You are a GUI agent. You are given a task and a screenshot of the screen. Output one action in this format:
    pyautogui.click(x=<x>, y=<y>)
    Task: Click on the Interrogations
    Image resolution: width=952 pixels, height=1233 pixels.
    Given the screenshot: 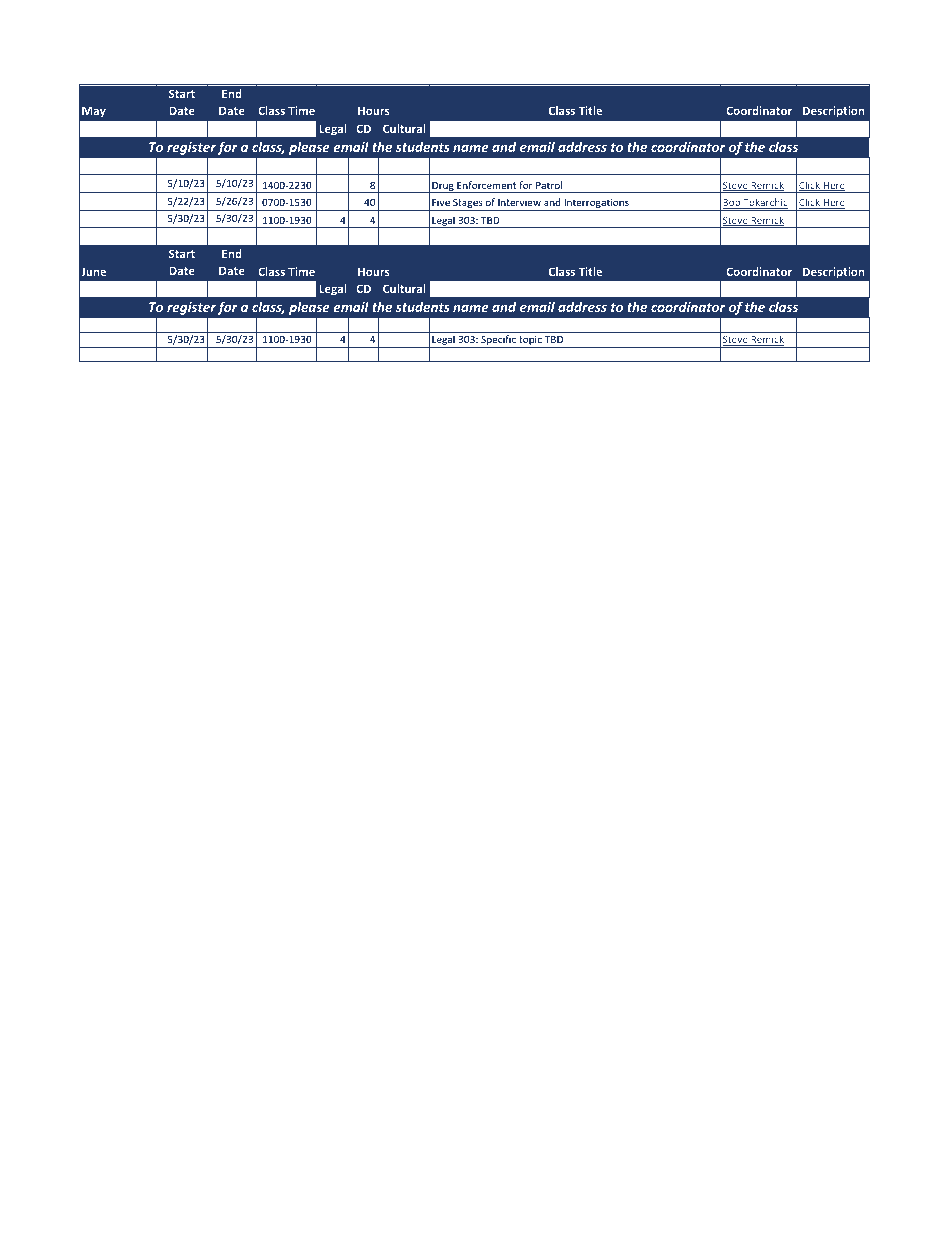 What is the action you would take?
    pyautogui.click(x=596, y=204)
